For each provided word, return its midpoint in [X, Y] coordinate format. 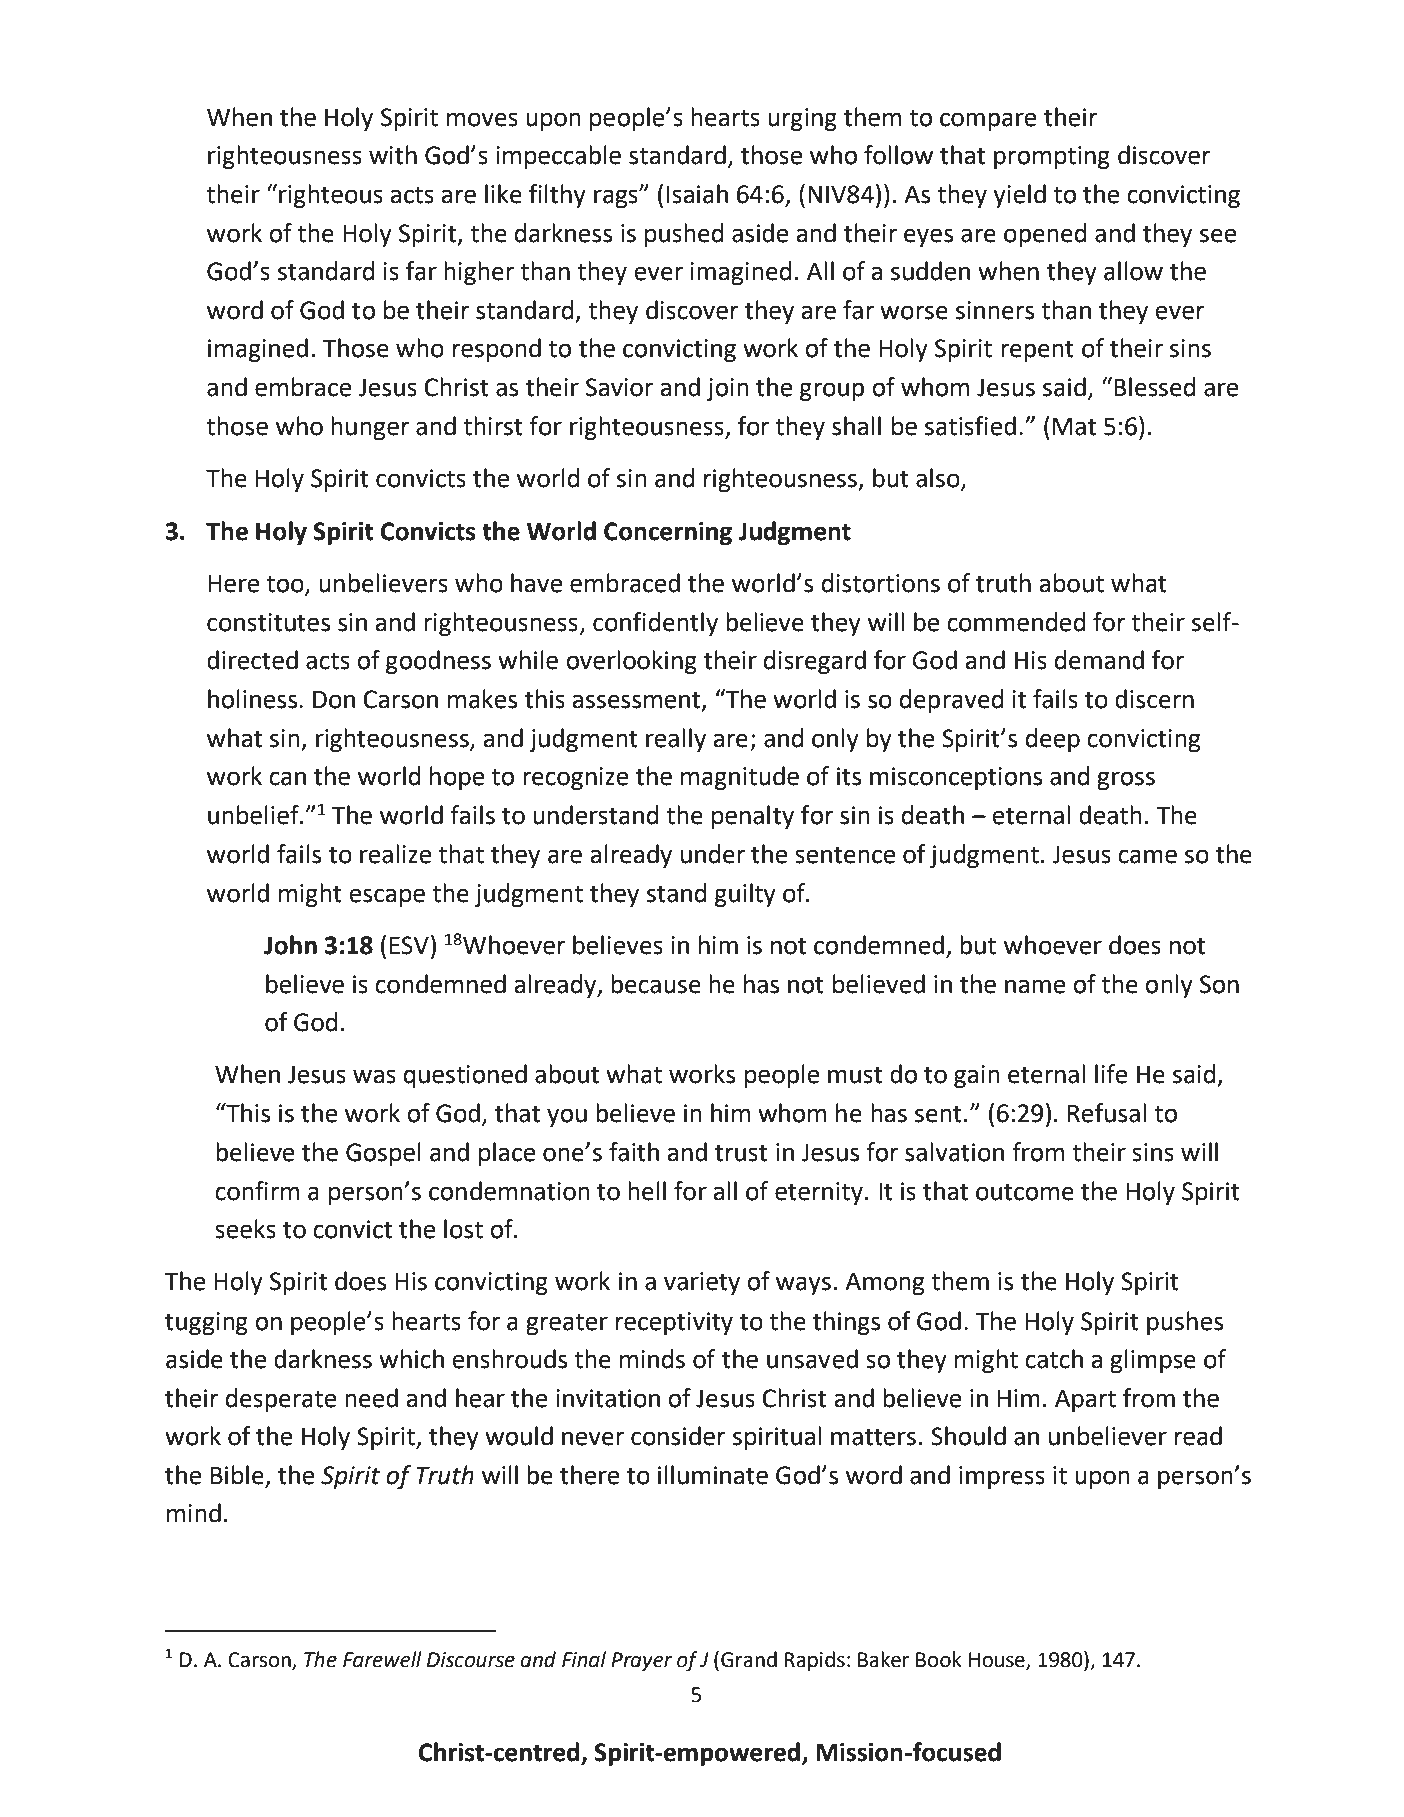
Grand [749, 1659]
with [393, 155]
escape [387, 897]
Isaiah [697, 194]
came [1147, 856]
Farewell [382, 1659]
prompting [1052, 157]
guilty [745, 895]
